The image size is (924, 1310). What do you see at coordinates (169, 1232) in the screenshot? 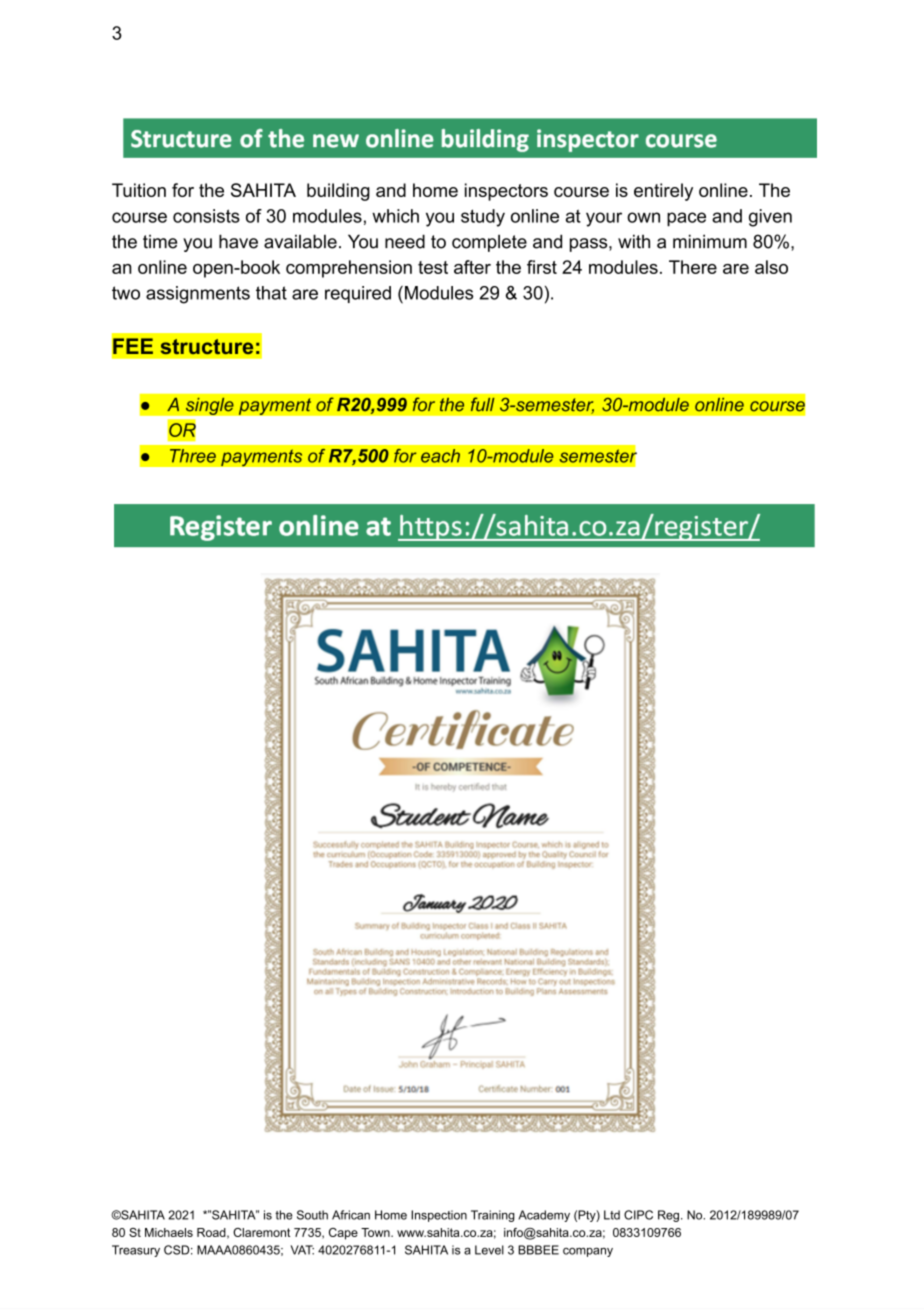
I see `Michaels` at bounding box center [169, 1232].
